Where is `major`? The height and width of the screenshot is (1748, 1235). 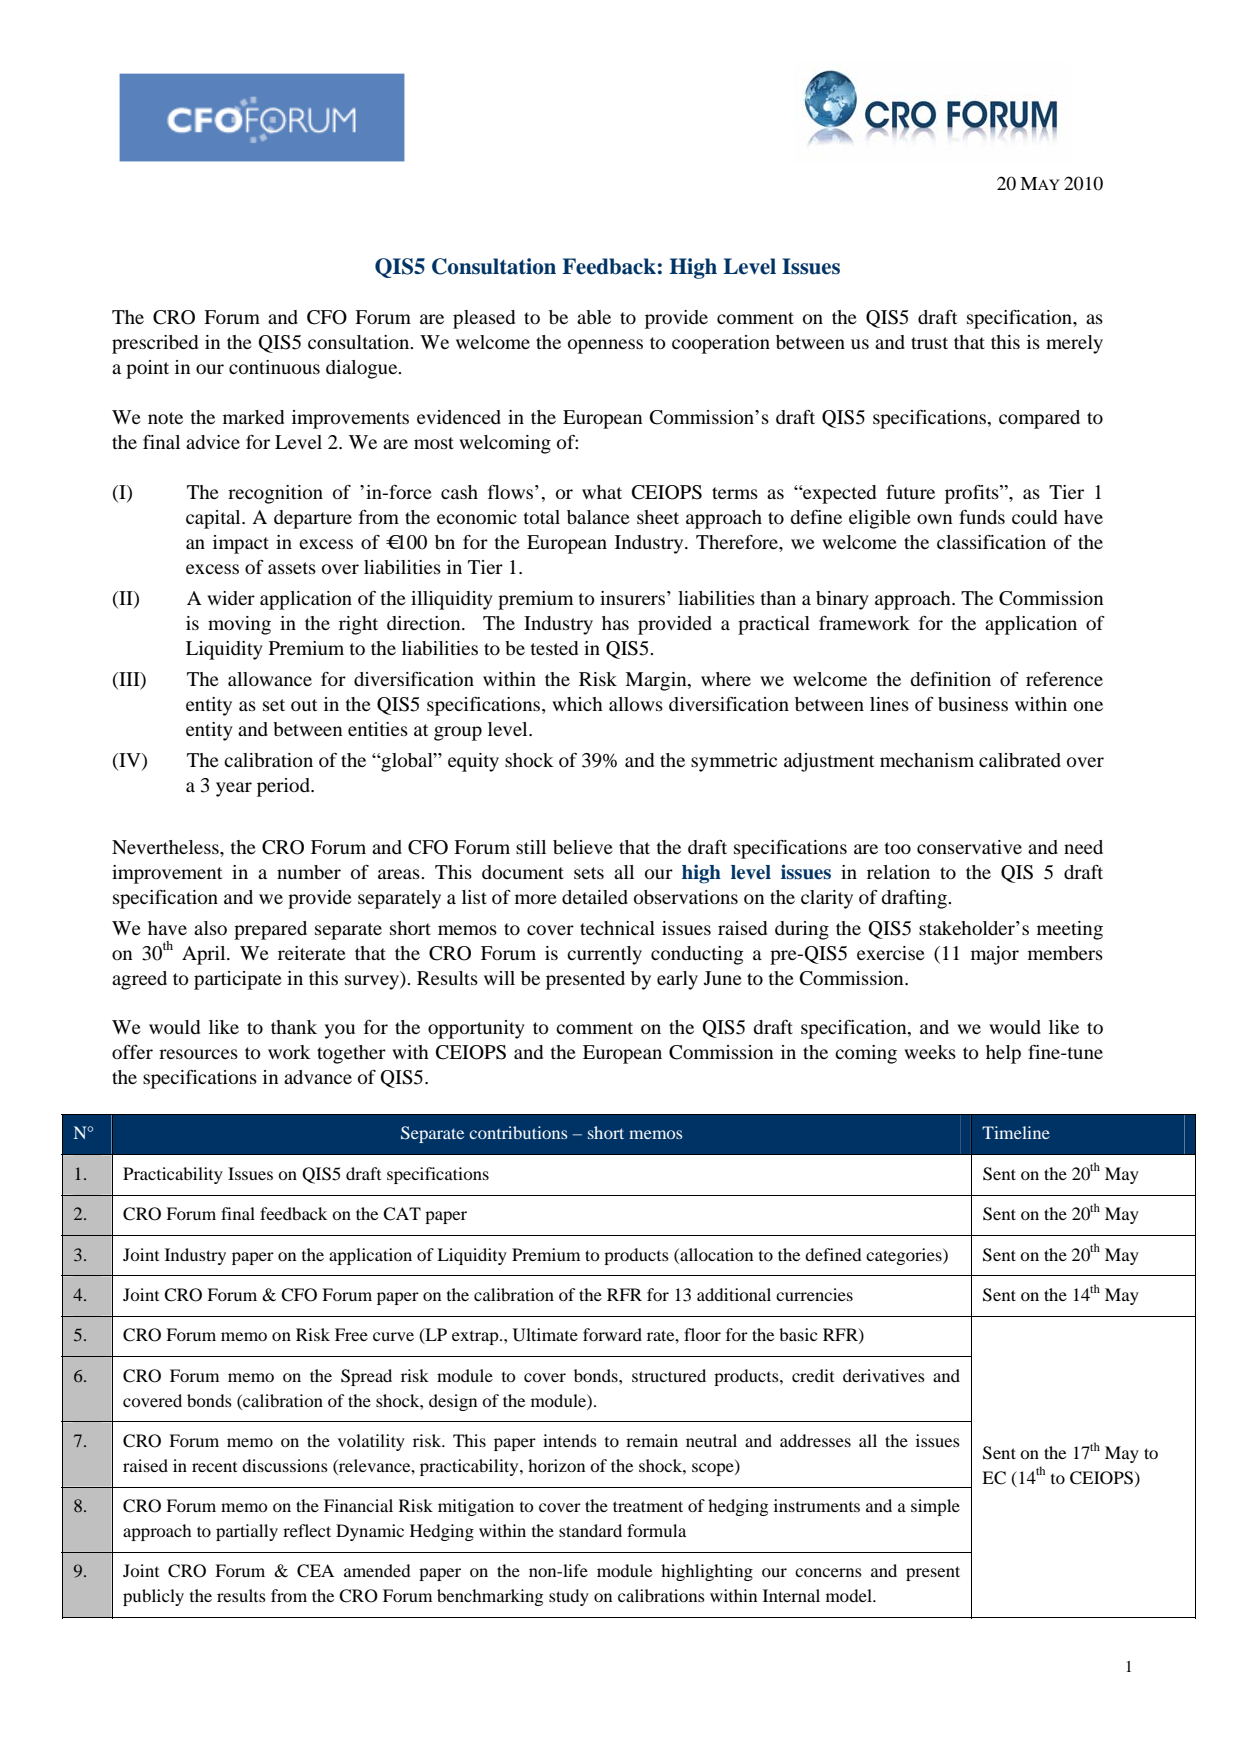
major is located at coordinates (995, 955).
